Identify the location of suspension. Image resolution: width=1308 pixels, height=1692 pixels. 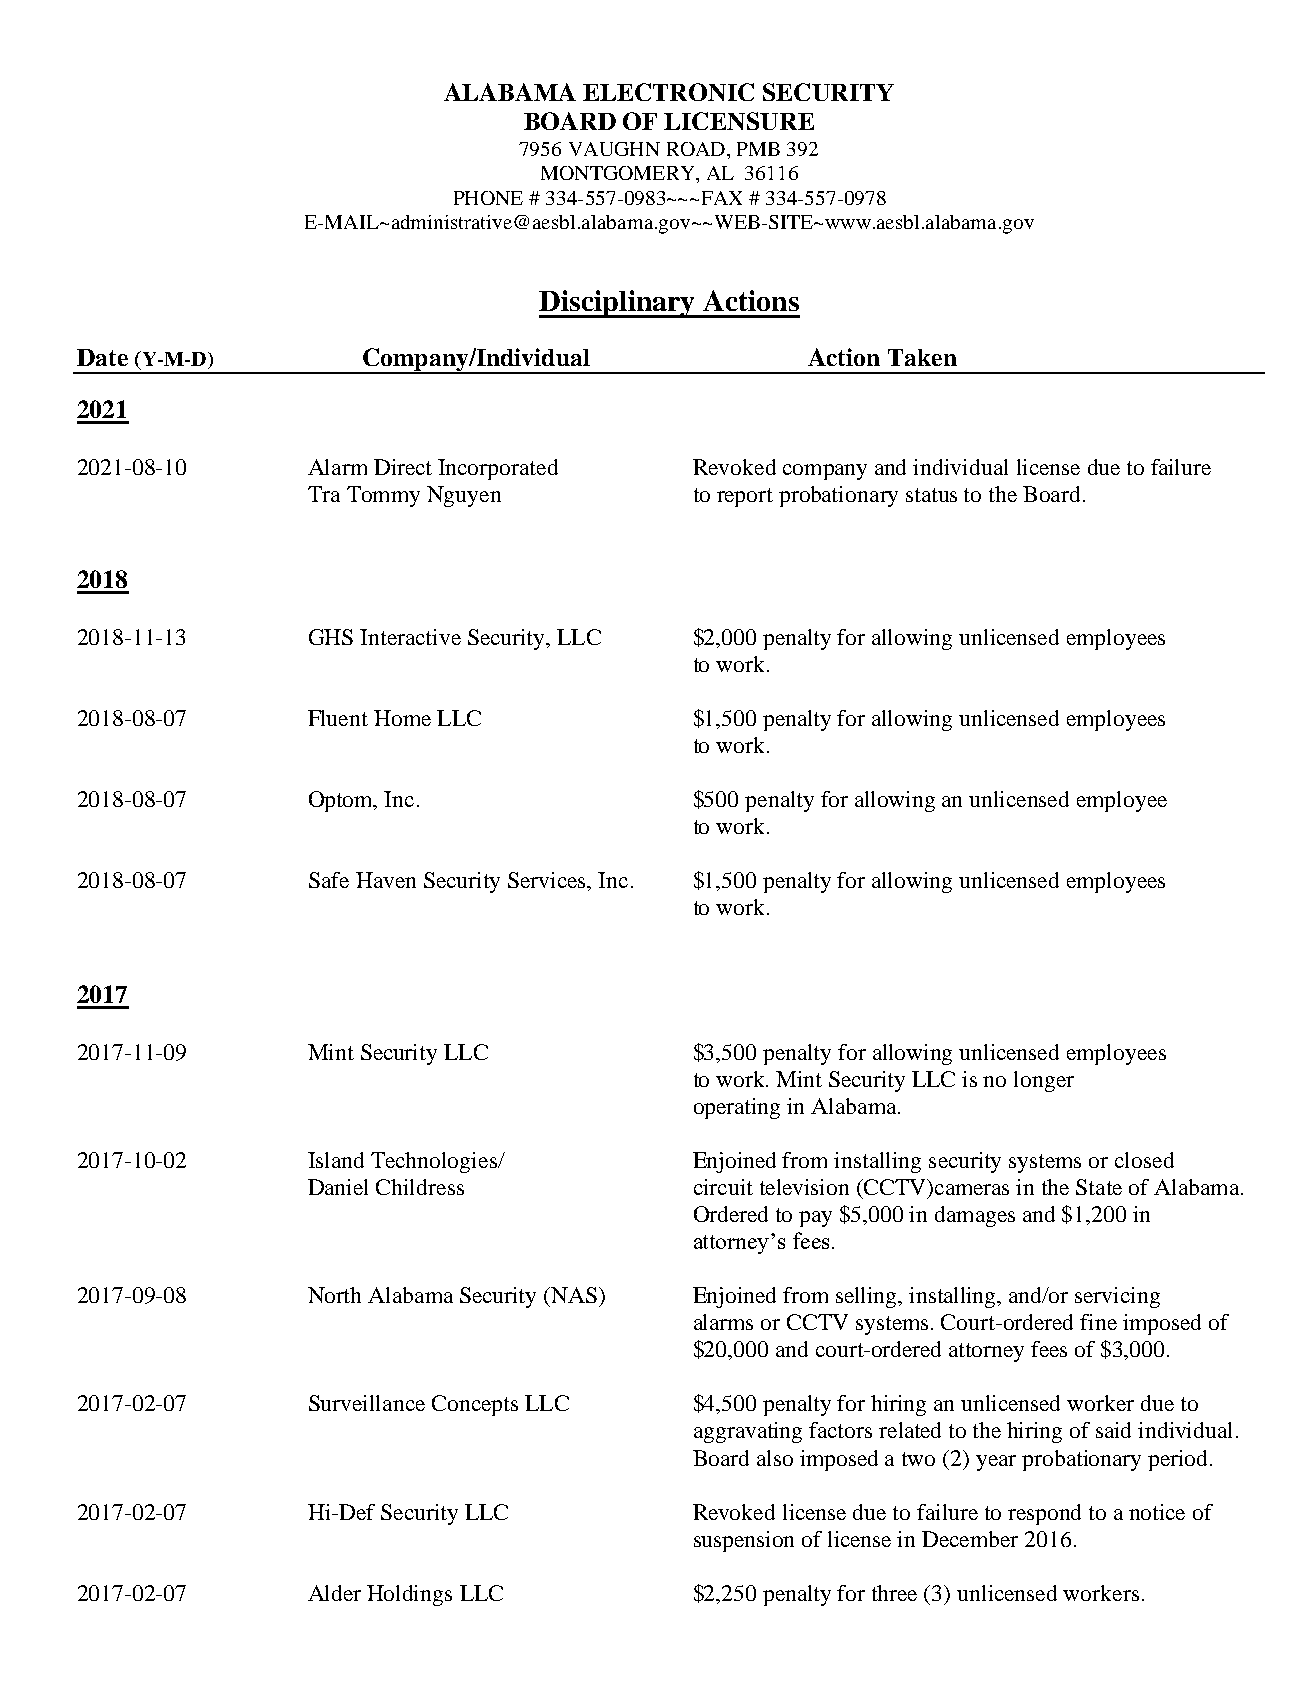
(744, 1541).
